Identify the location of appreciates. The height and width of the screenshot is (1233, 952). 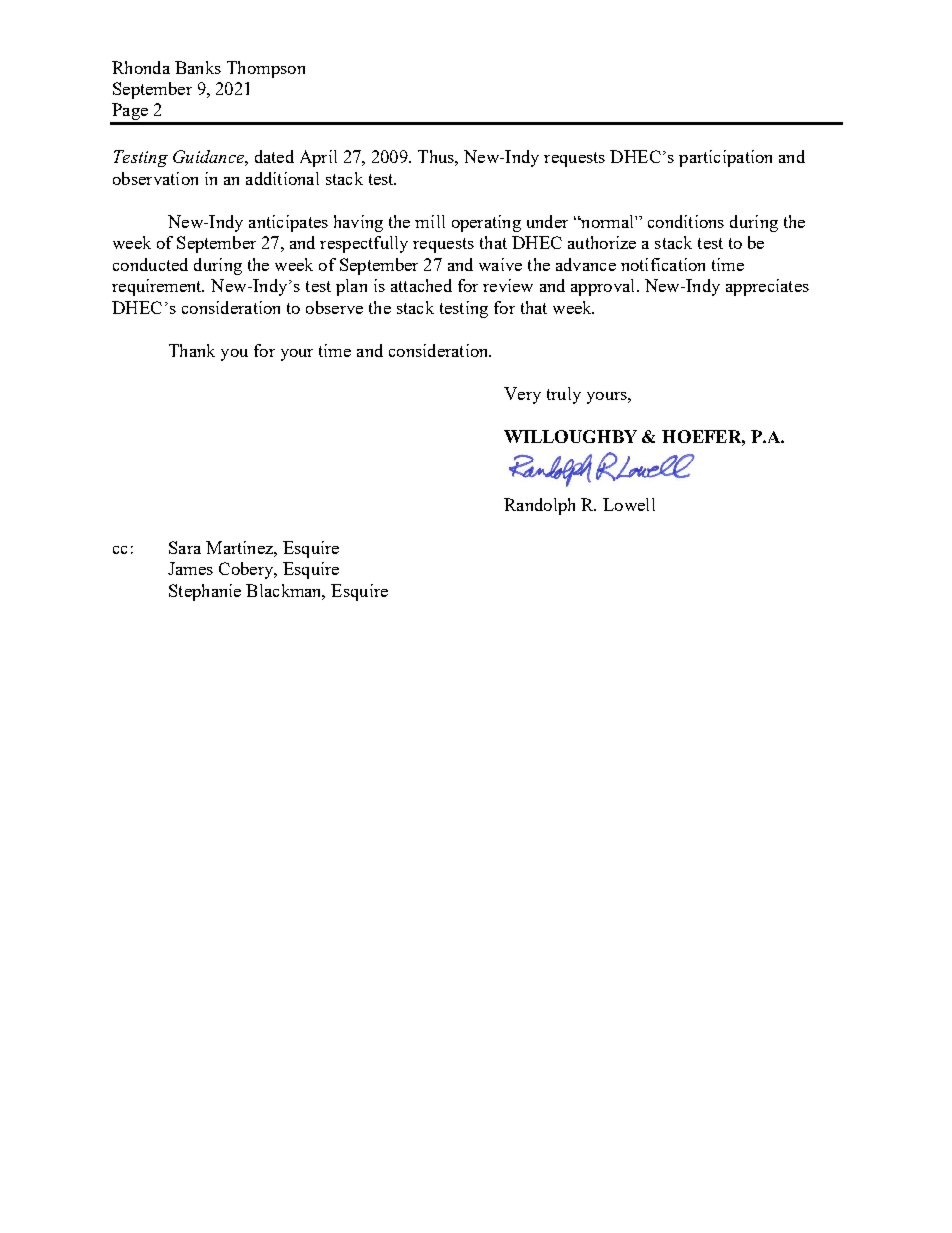
(767, 287).
